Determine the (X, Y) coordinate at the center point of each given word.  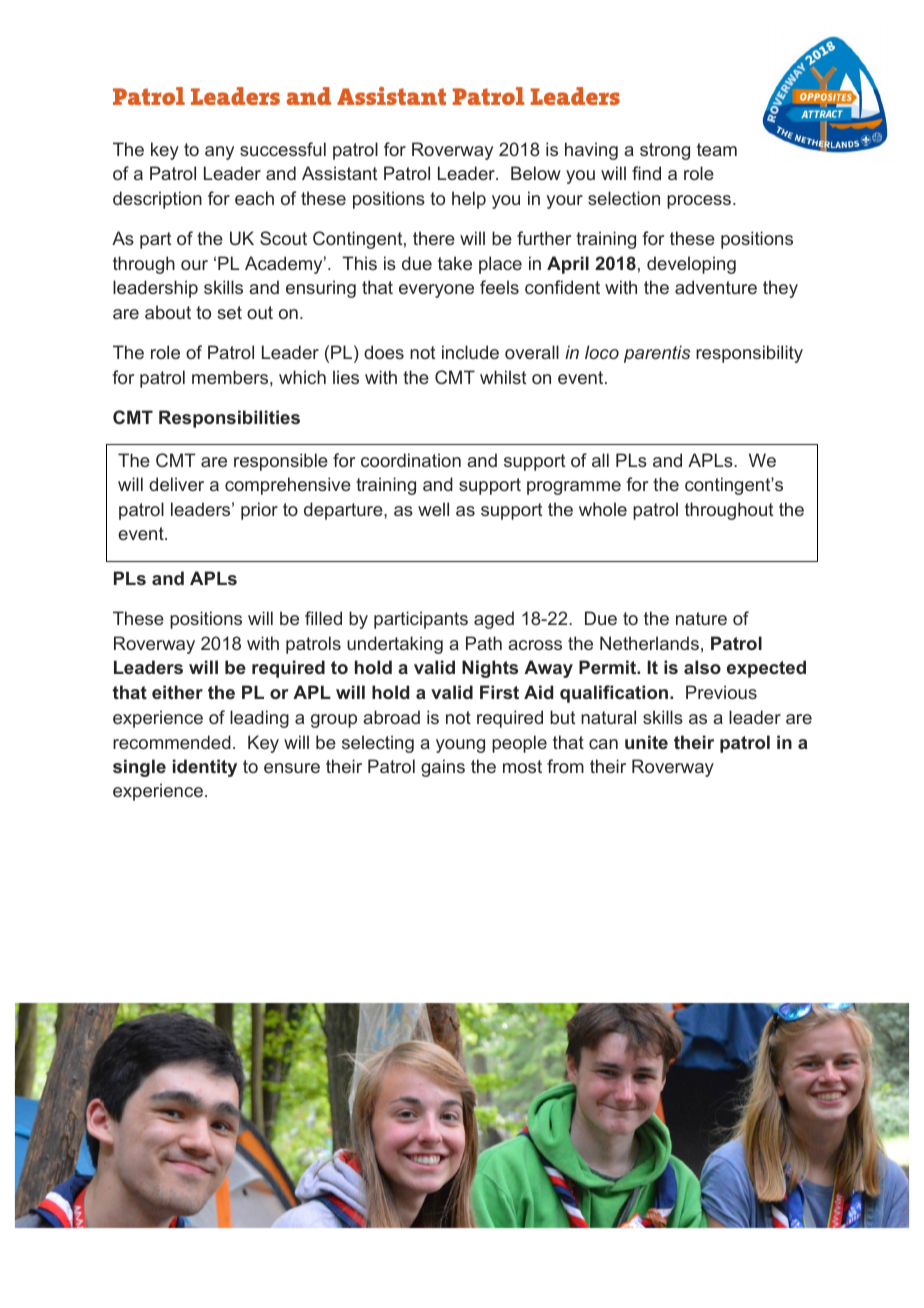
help (469, 200)
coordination (411, 460)
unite (646, 742)
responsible (281, 462)
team (717, 149)
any (219, 153)
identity (205, 768)
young (460, 746)
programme (574, 488)
